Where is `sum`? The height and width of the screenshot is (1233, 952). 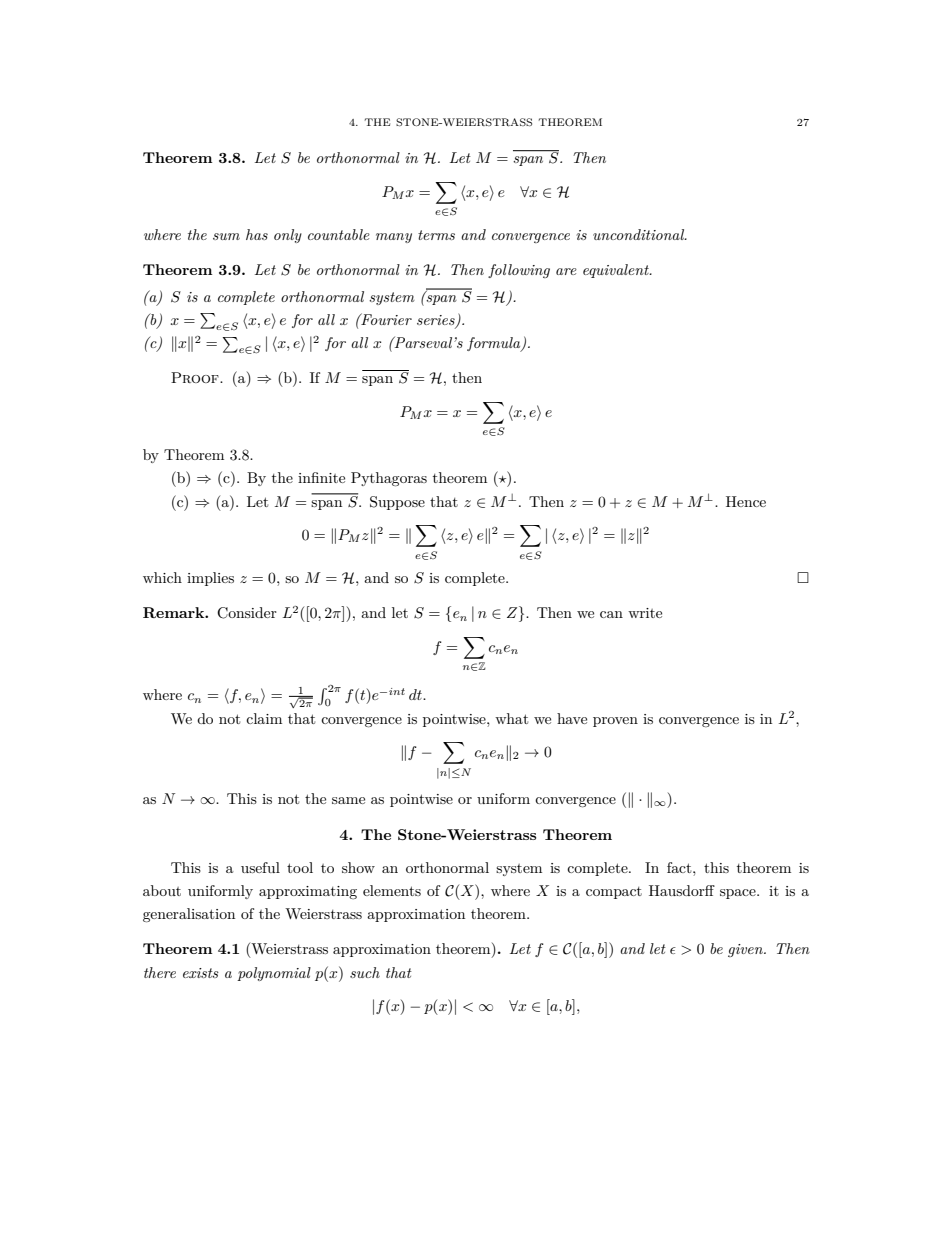
sum is located at coordinates (226, 236).
